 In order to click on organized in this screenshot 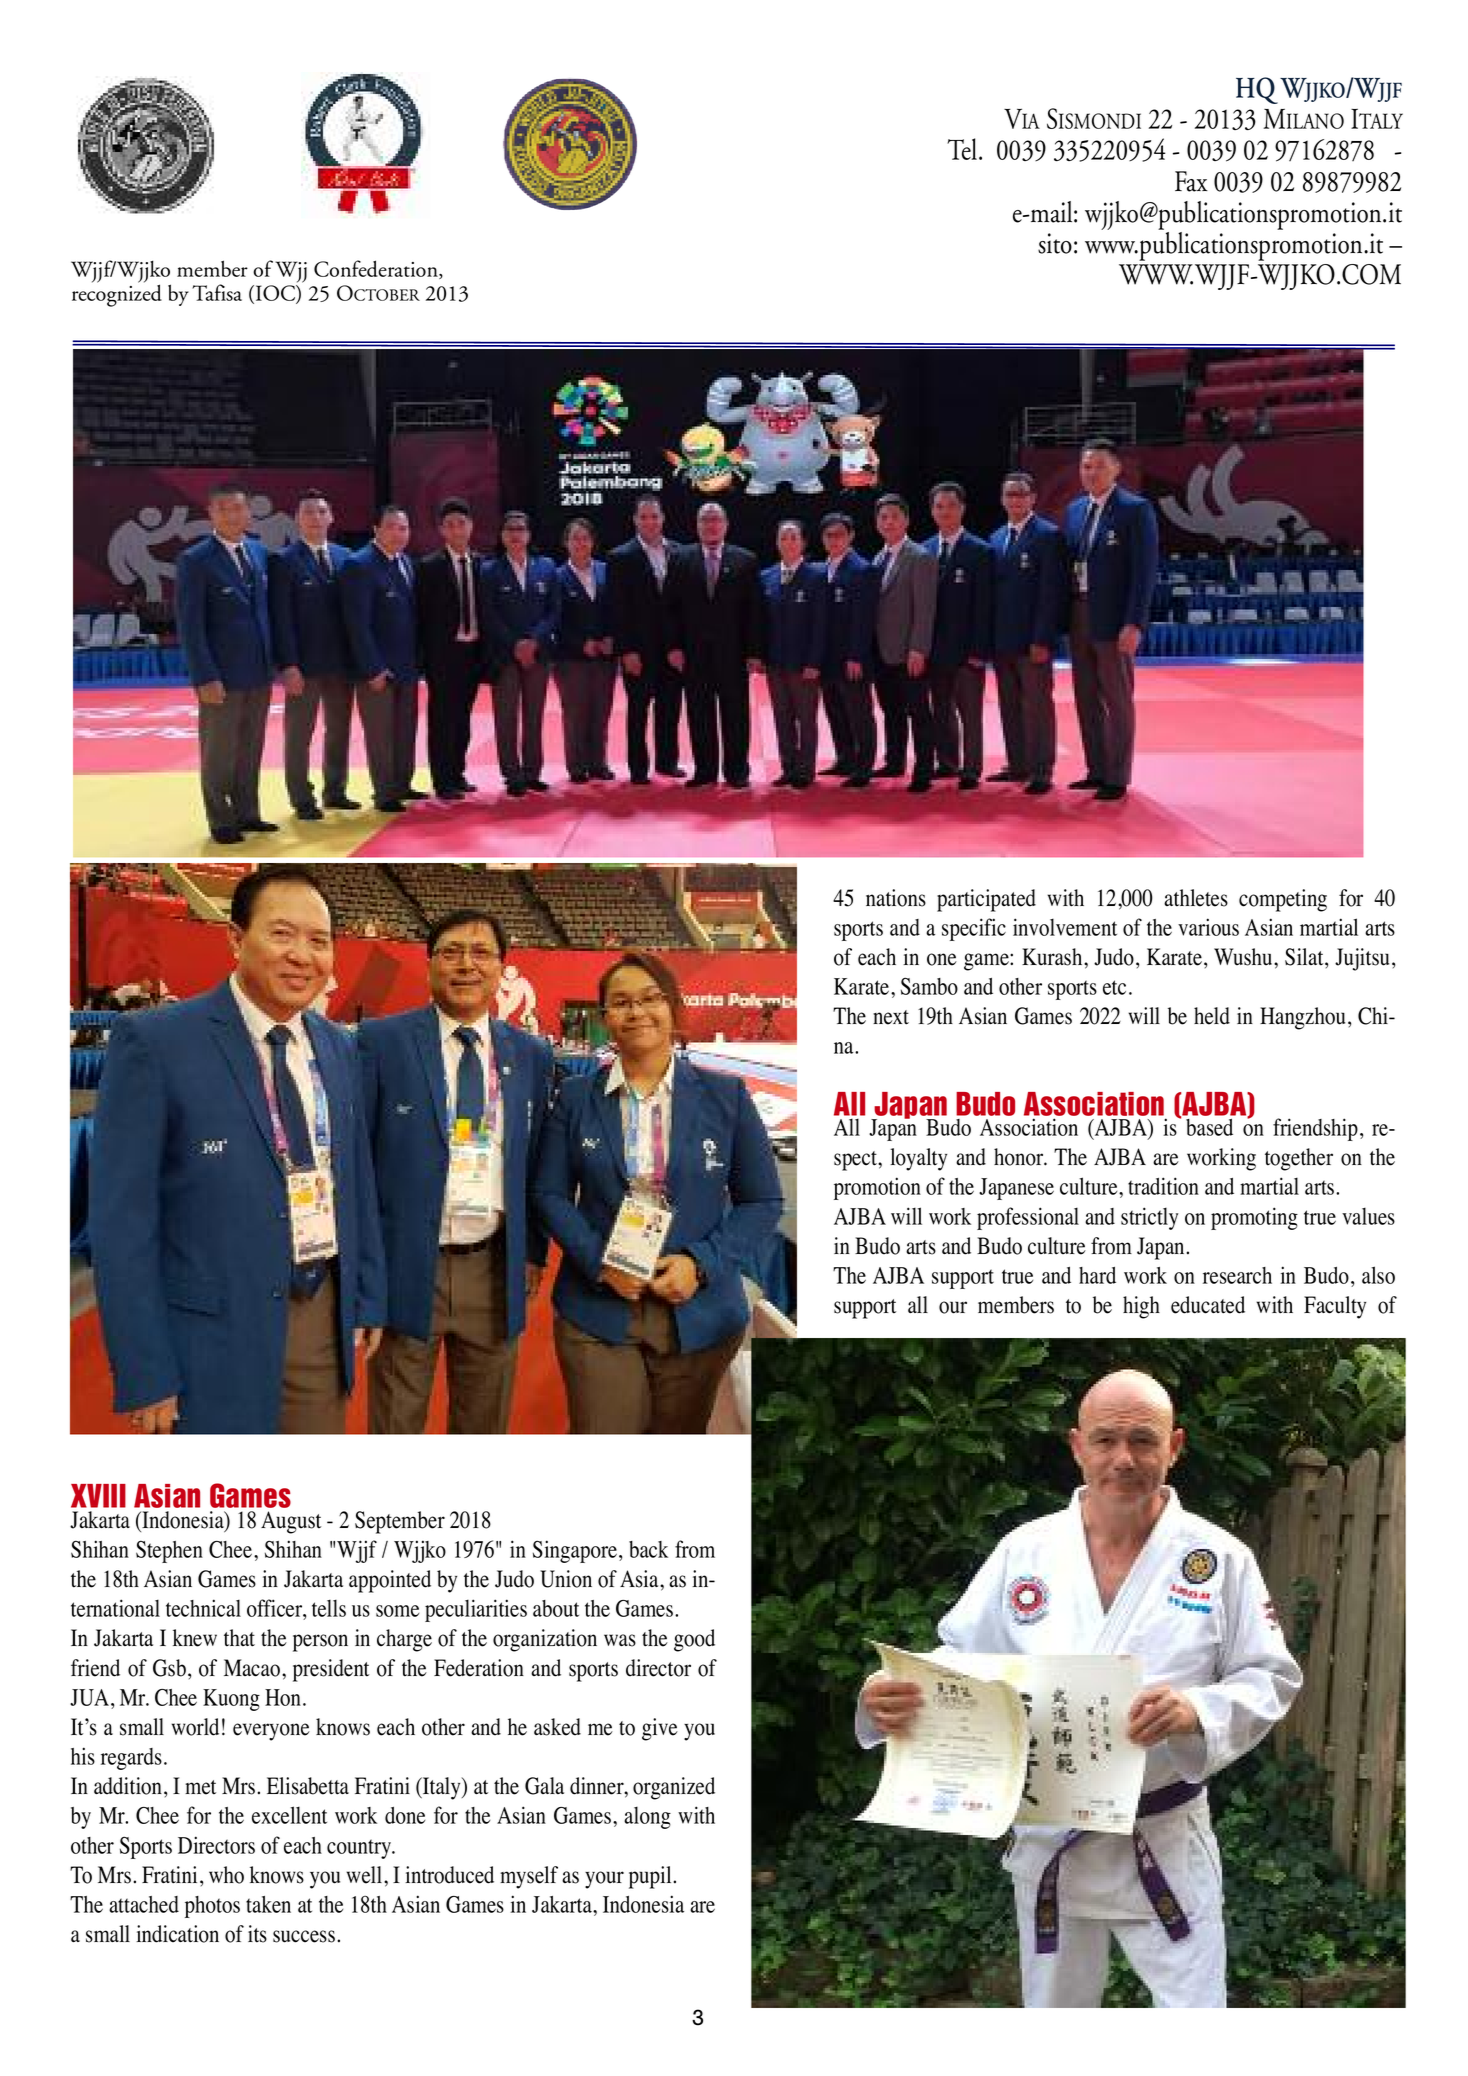, I will do `click(674, 1788)`.
